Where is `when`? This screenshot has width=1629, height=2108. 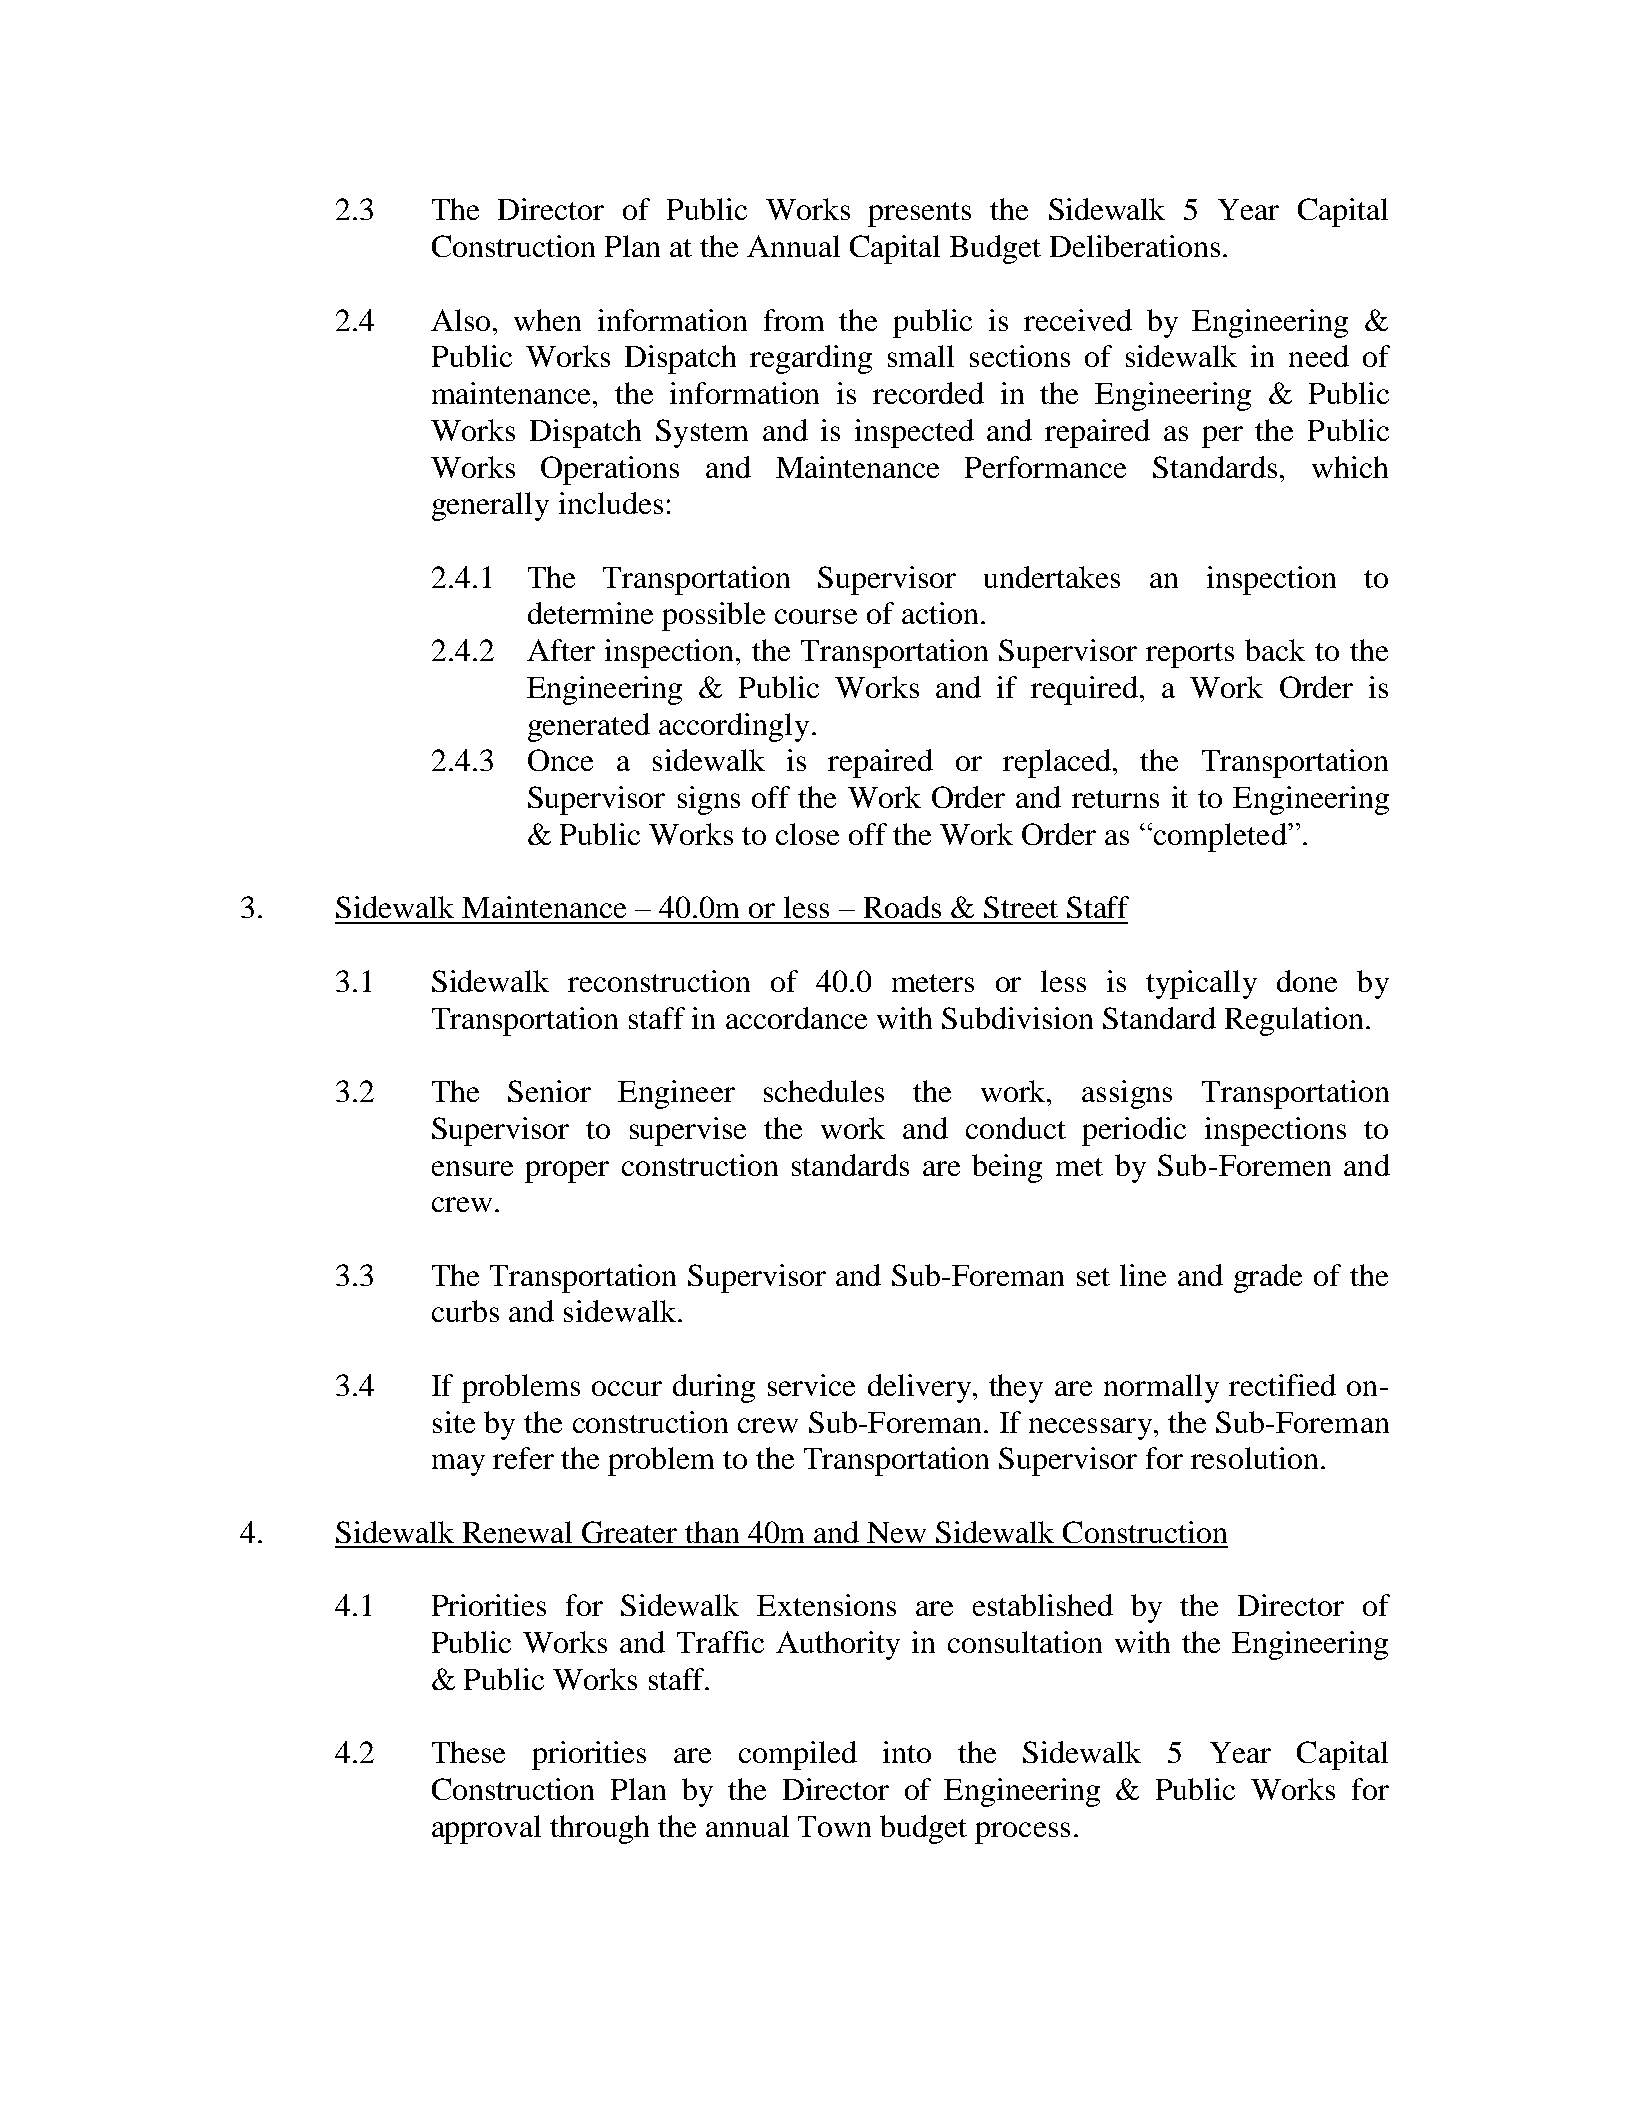 when is located at coordinates (547, 320).
